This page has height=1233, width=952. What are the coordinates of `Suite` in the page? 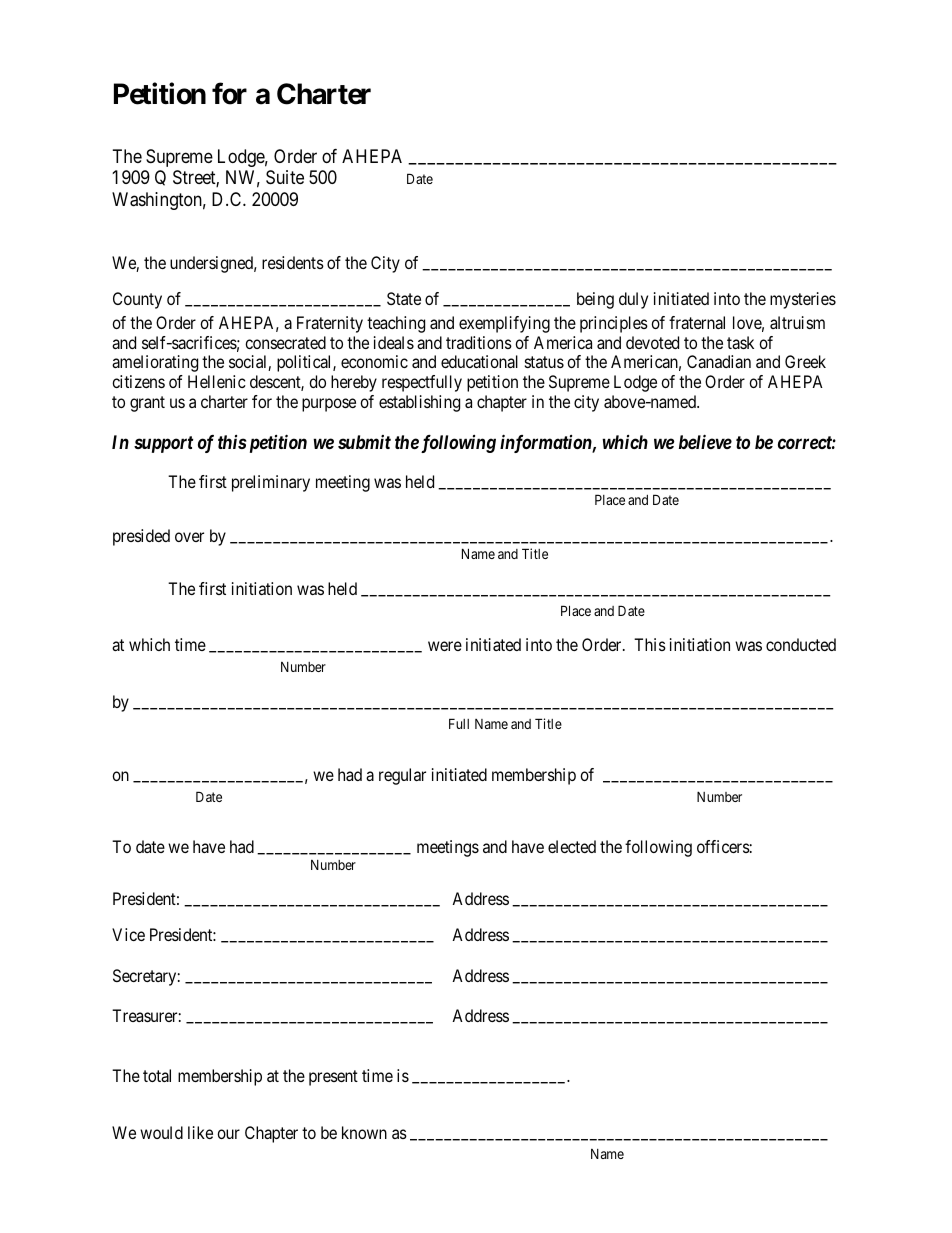 It's located at (285, 177).
